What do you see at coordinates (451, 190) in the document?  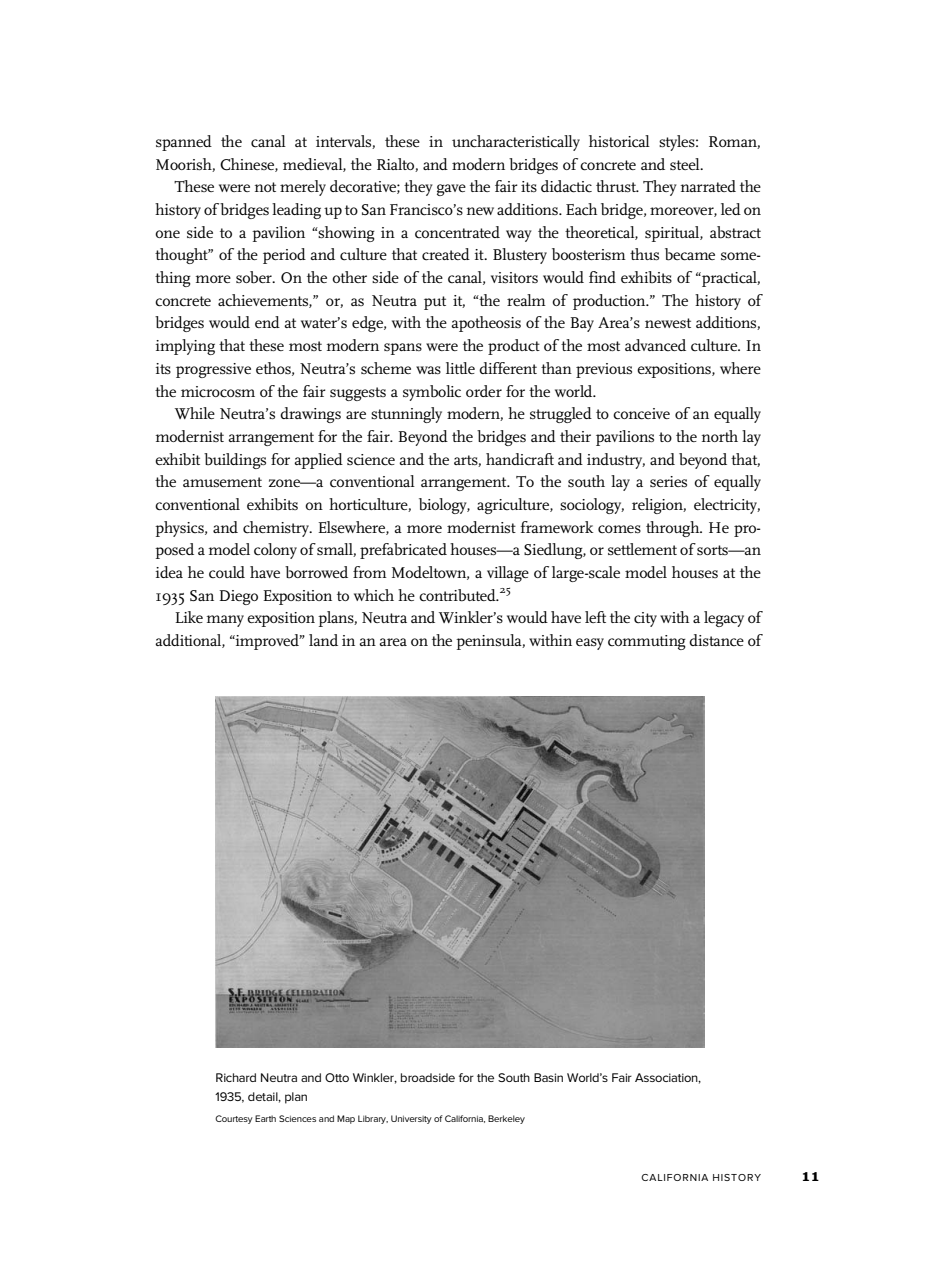 I see `gave` at bounding box center [451, 190].
